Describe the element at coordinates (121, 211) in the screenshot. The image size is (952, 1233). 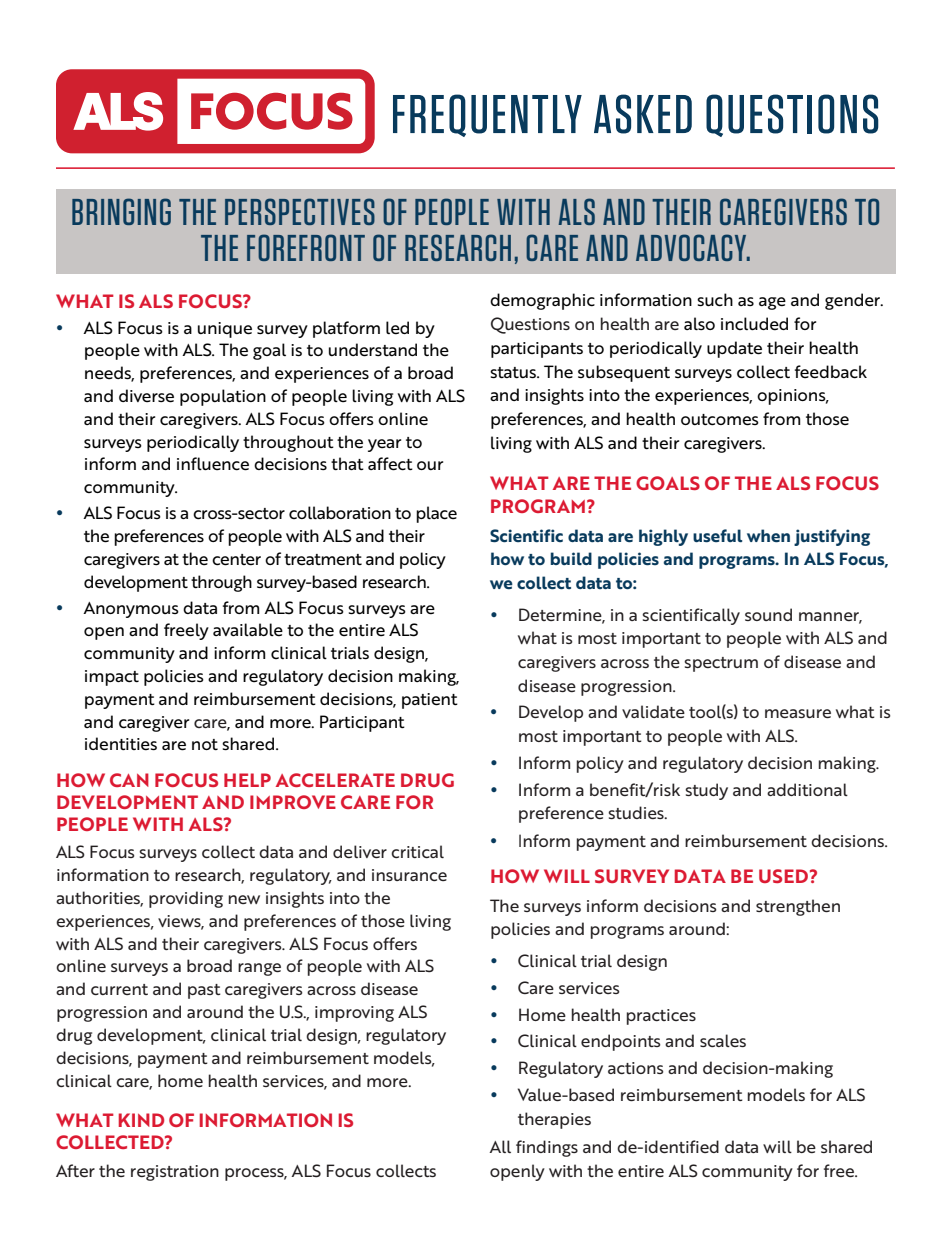
I see `BRINGING` at that location.
